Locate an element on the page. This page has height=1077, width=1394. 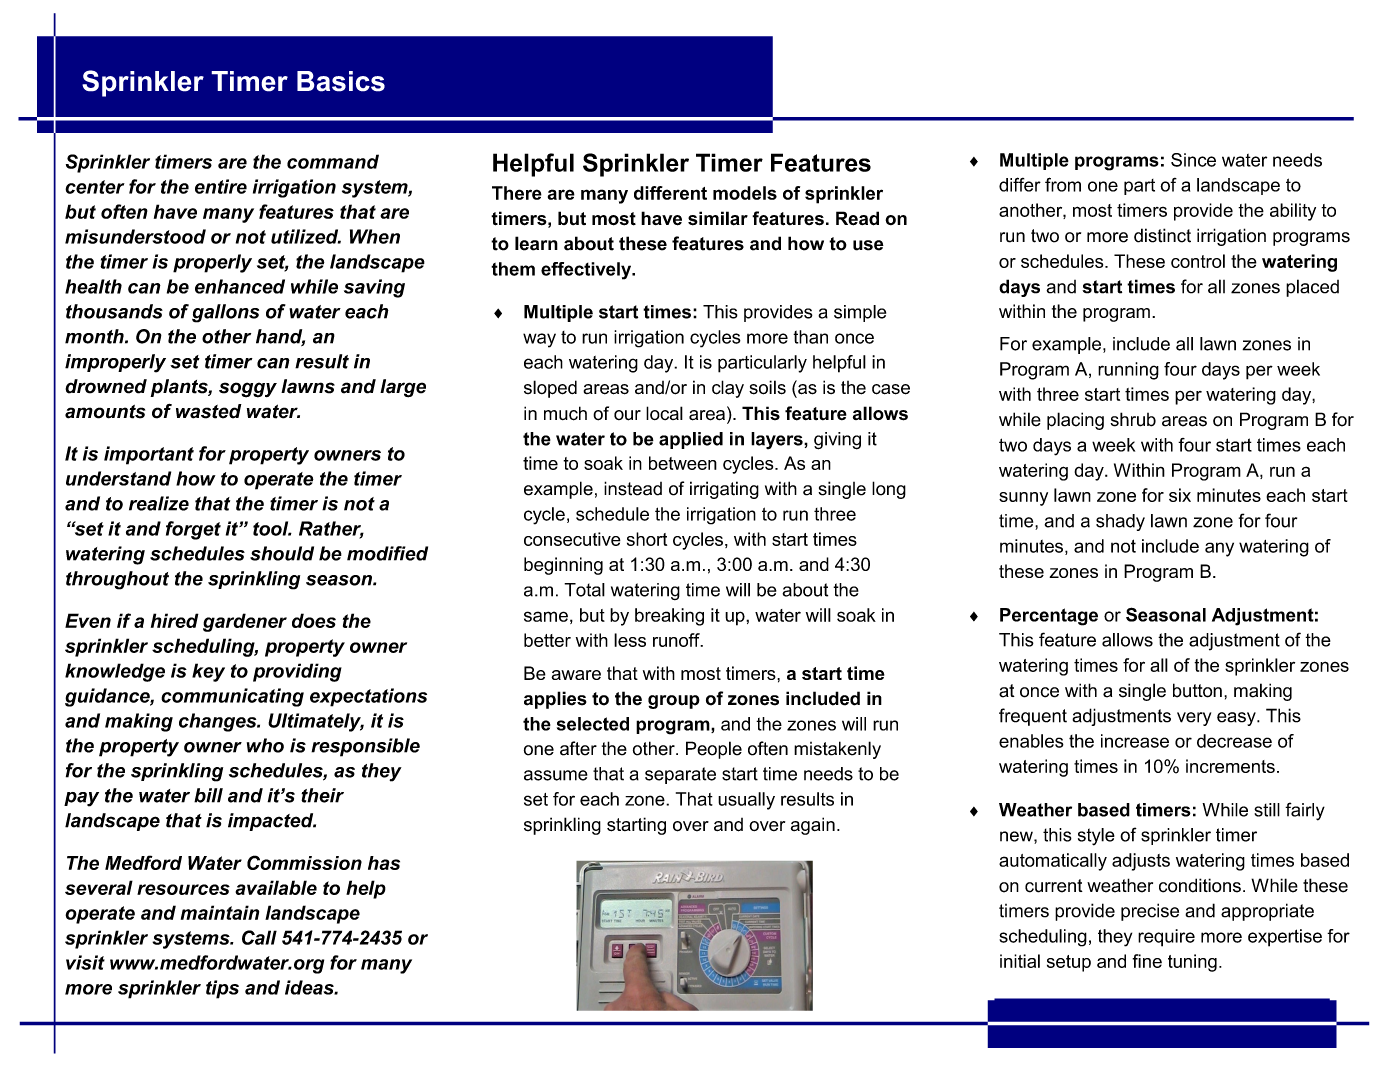
tips is located at coordinates (222, 989).
